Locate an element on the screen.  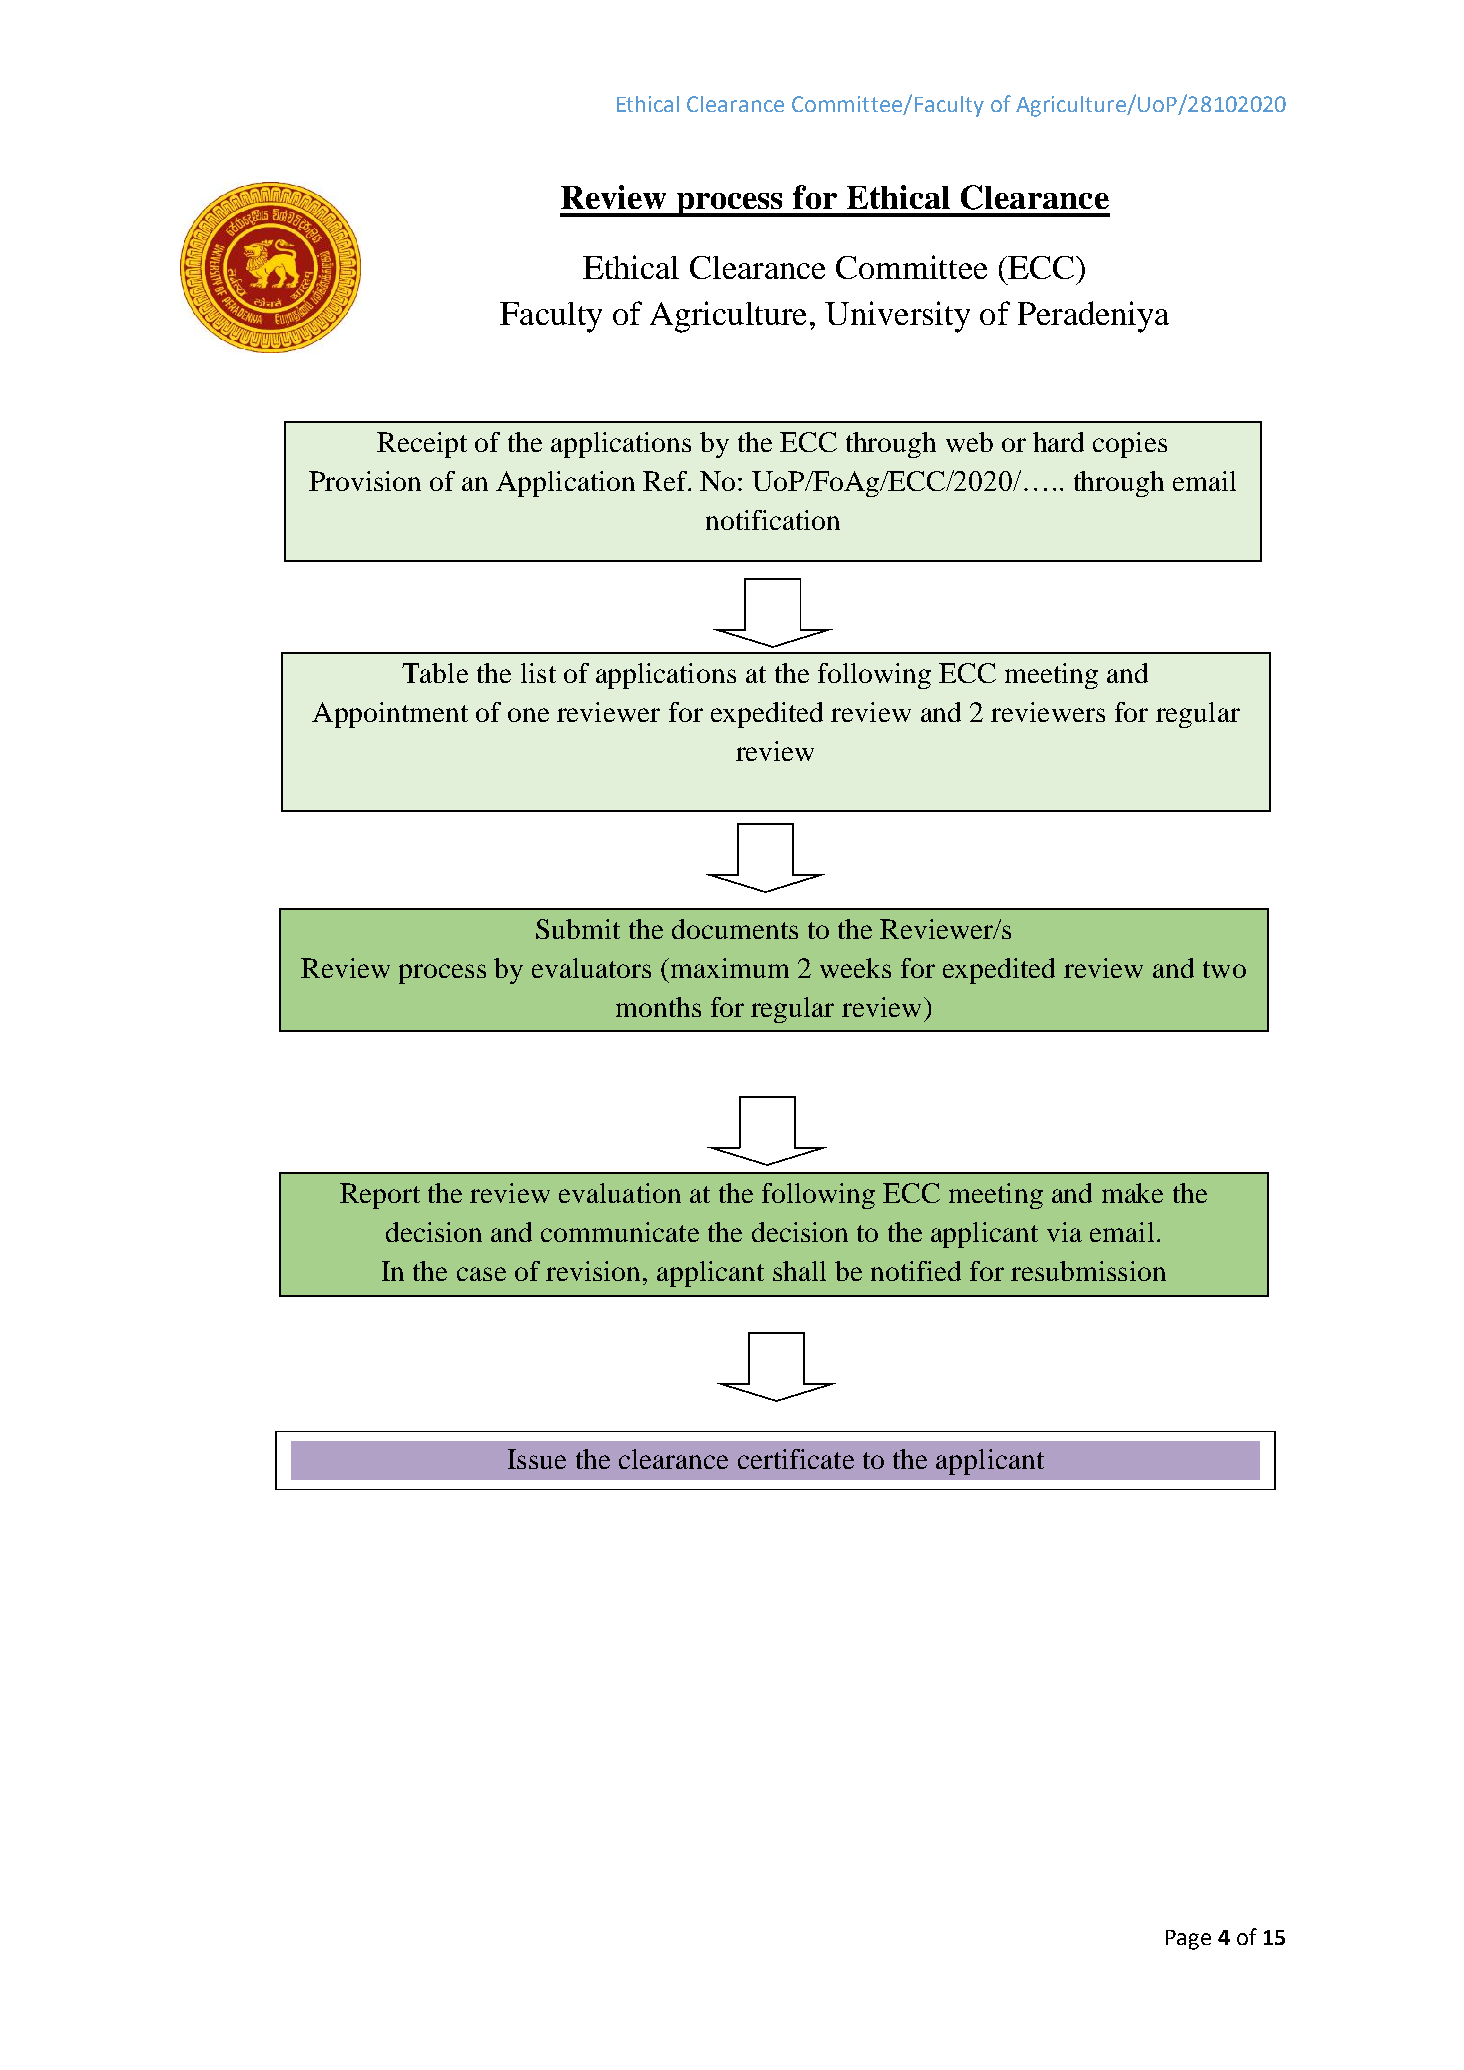
Page is located at coordinates (1188, 1940).
